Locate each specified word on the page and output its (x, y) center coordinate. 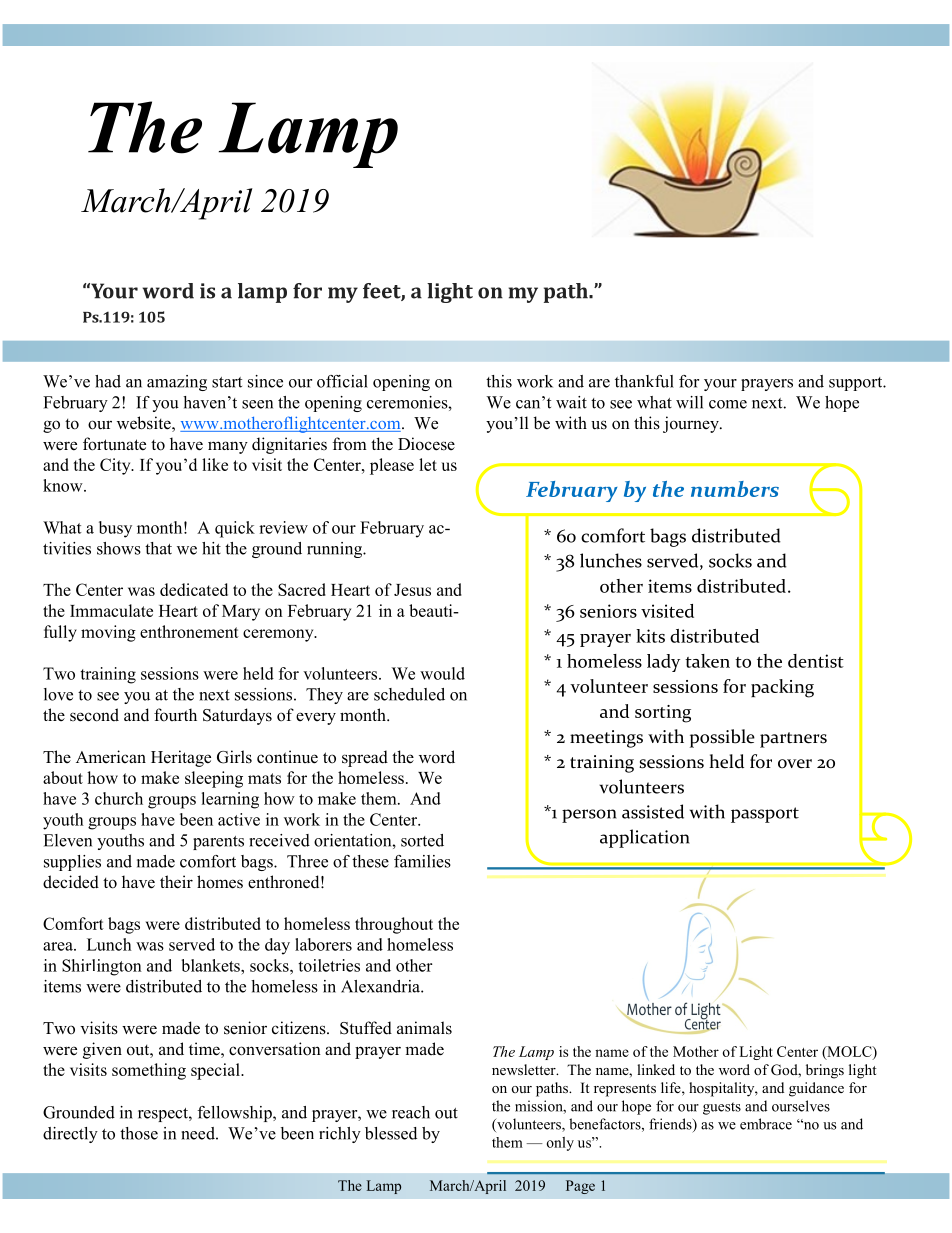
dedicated (194, 589)
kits (650, 636)
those (139, 1133)
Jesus (412, 590)
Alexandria (381, 986)
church (119, 798)
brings (825, 1071)
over (795, 764)
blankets (212, 965)
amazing (177, 383)
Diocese (426, 444)
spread (365, 758)
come (728, 404)
